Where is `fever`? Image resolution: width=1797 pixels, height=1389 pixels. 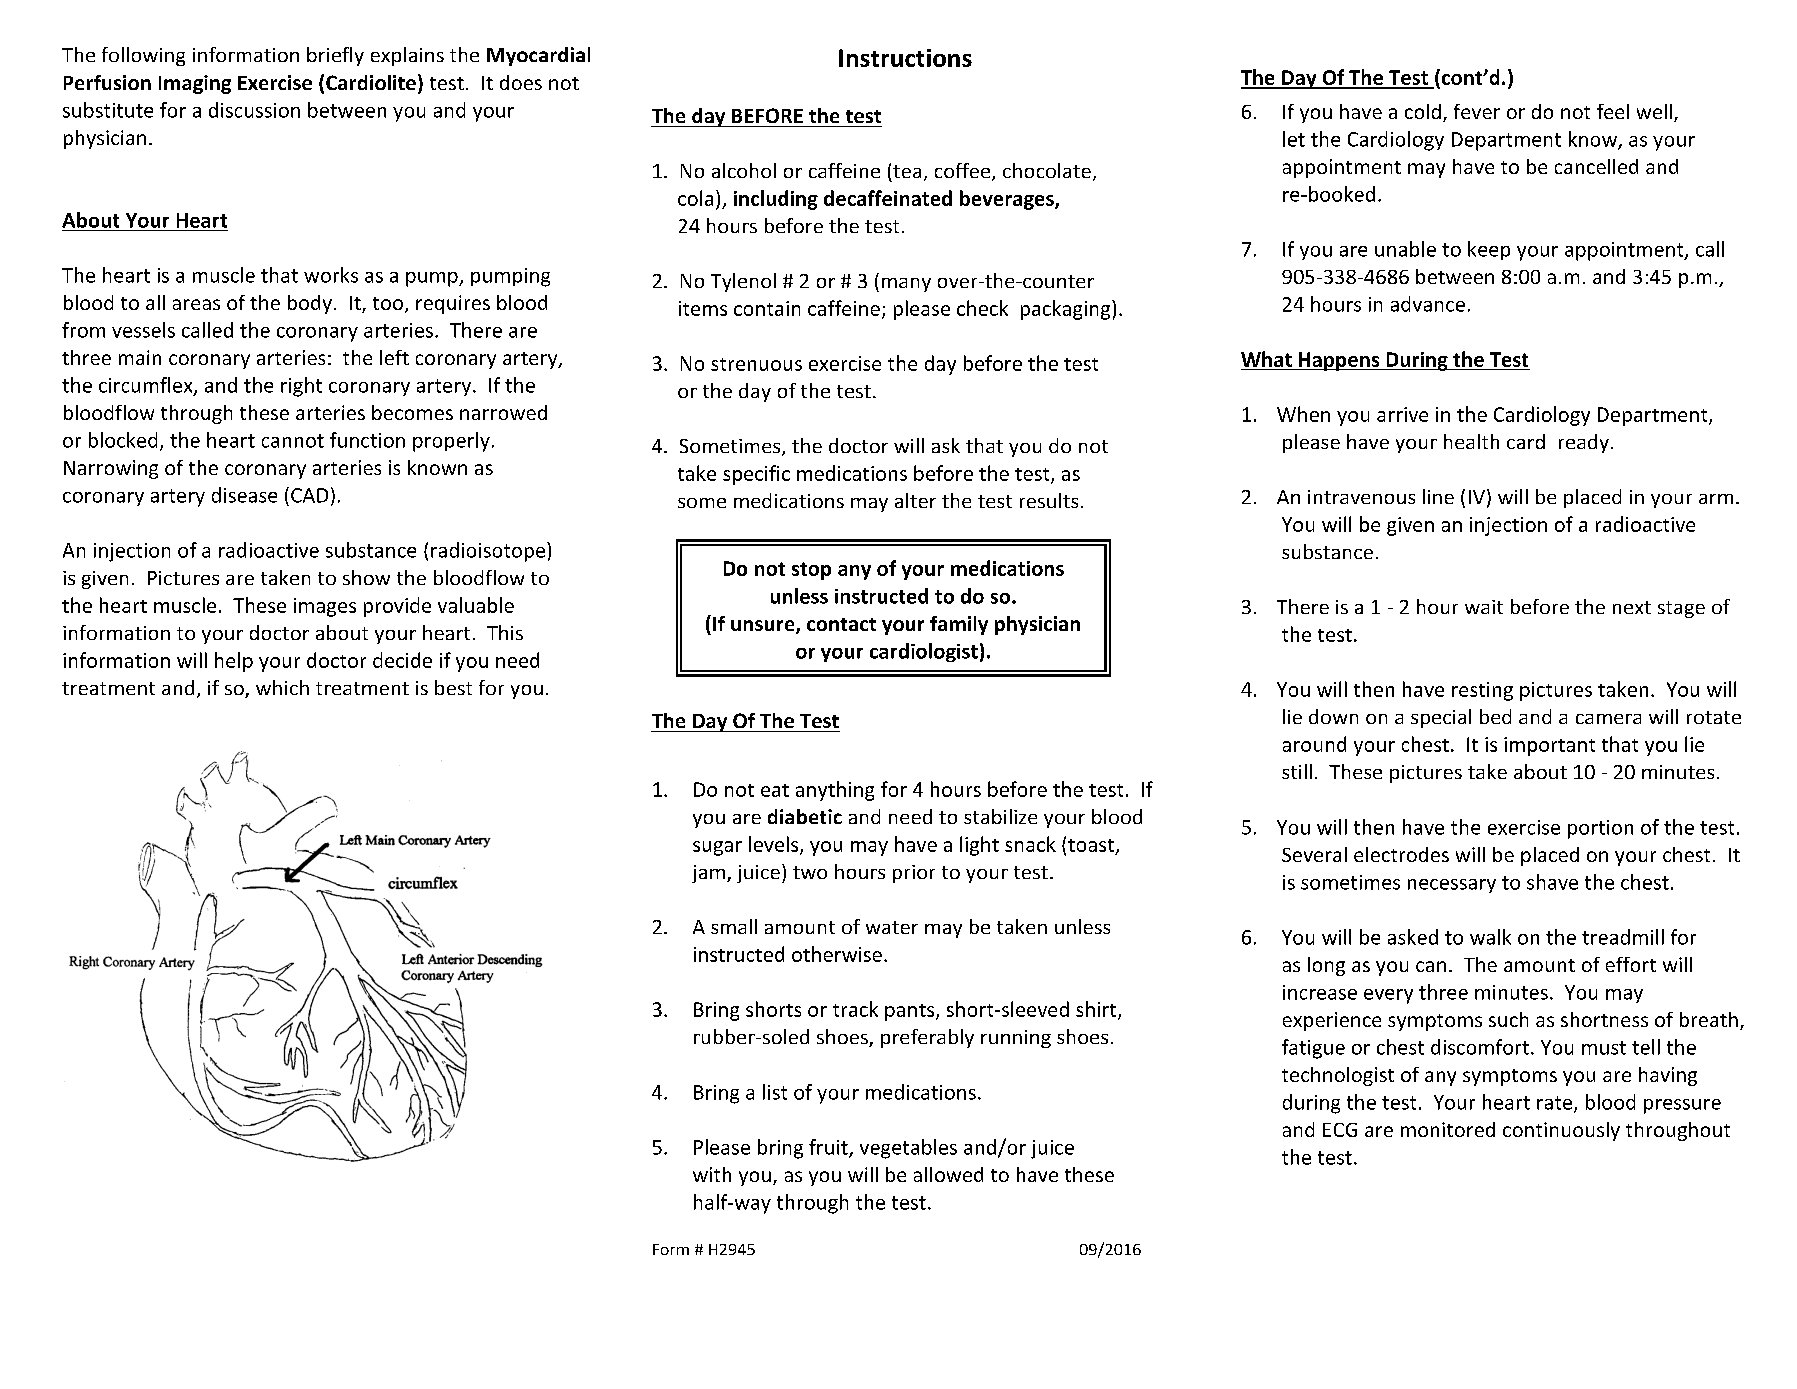 fever is located at coordinates (1477, 111).
